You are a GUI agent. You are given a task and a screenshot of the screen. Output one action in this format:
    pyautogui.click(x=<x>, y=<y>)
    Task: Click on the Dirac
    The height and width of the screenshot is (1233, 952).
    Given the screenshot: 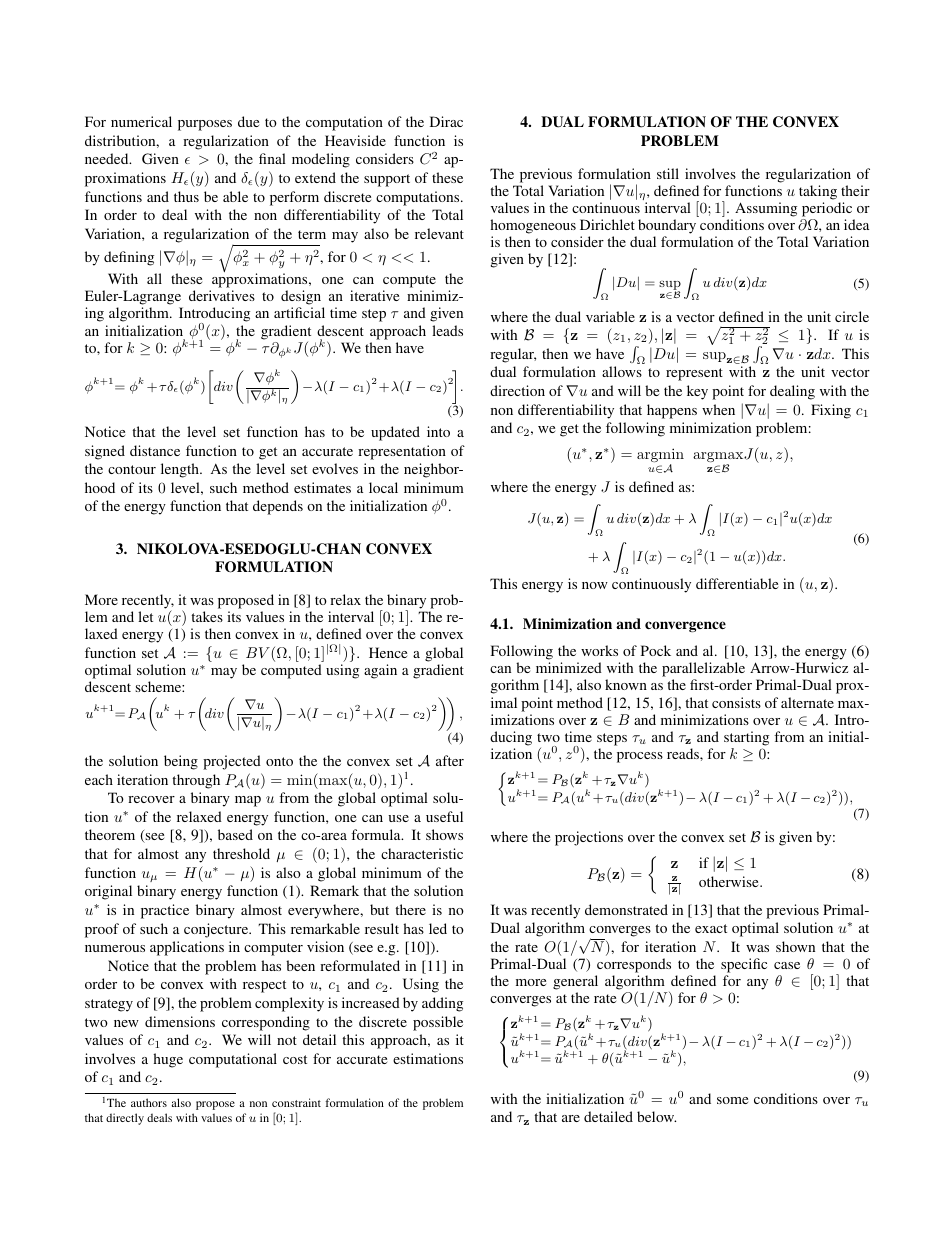 What is the action you would take?
    pyautogui.click(x=446, y=121)
